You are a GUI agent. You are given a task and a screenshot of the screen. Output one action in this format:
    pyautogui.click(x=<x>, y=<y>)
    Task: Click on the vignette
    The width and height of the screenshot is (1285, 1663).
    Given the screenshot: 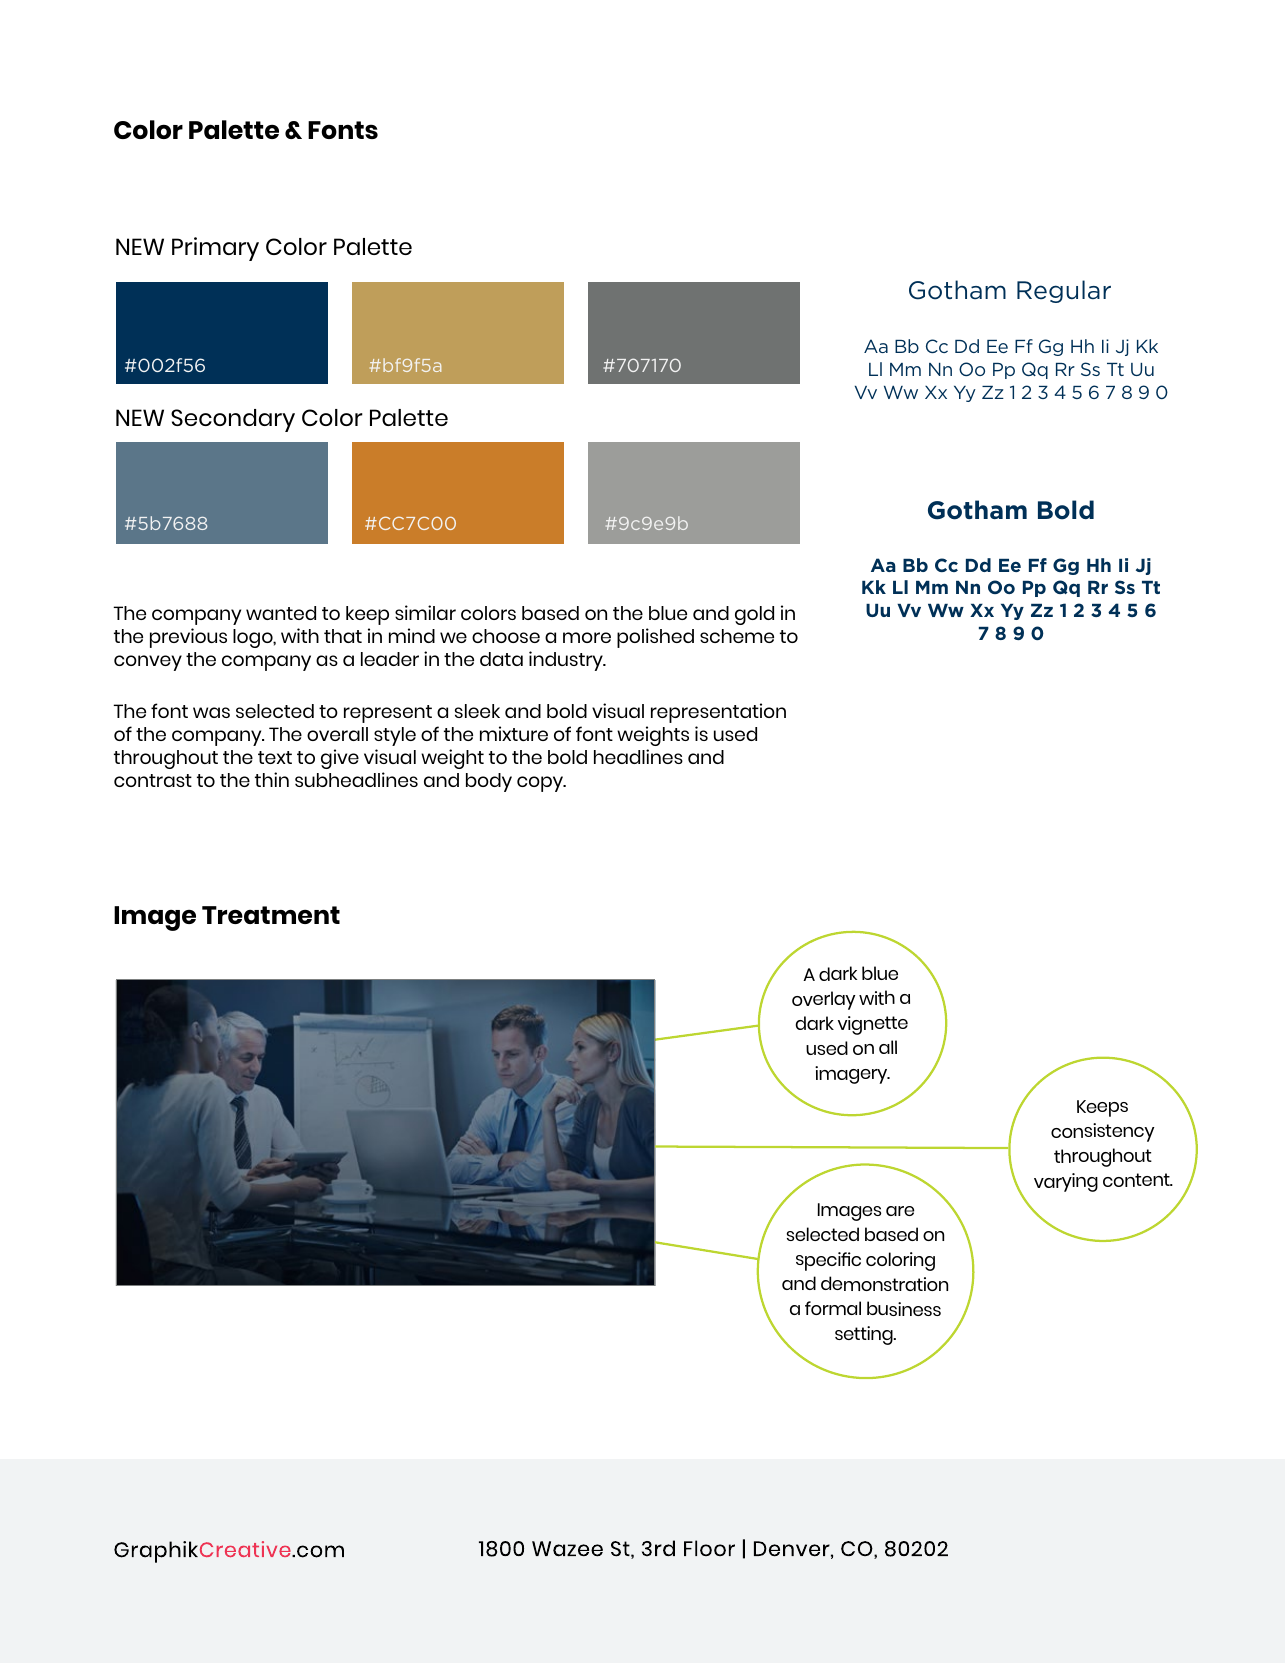 What is the action you would take?
    pyautogui.click(x=873, y=1025)
